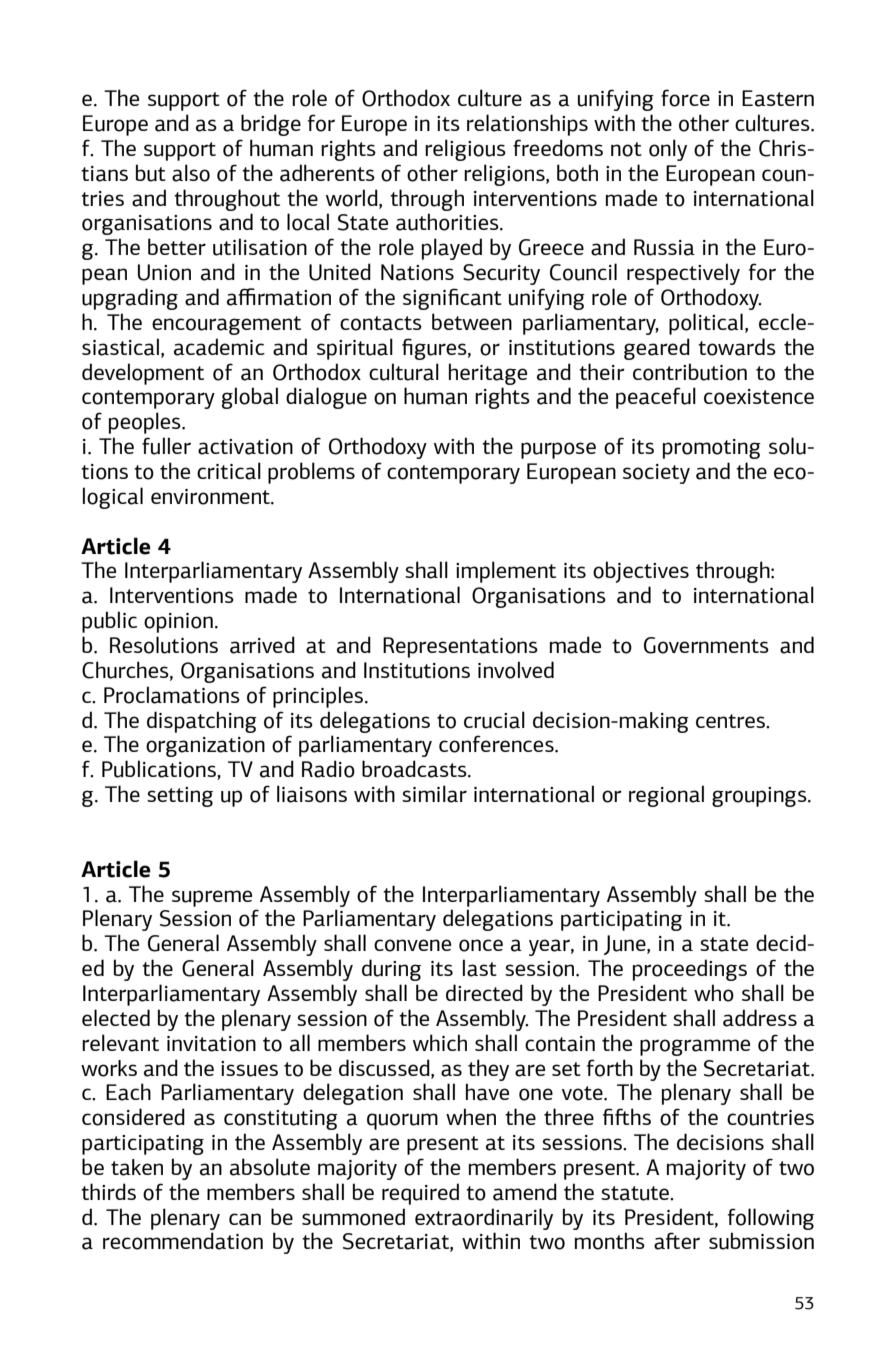 The height and width of the image is (1345, 896). Describe the element at coordinates (516, 670) in the image. I see `involved` at that location.
